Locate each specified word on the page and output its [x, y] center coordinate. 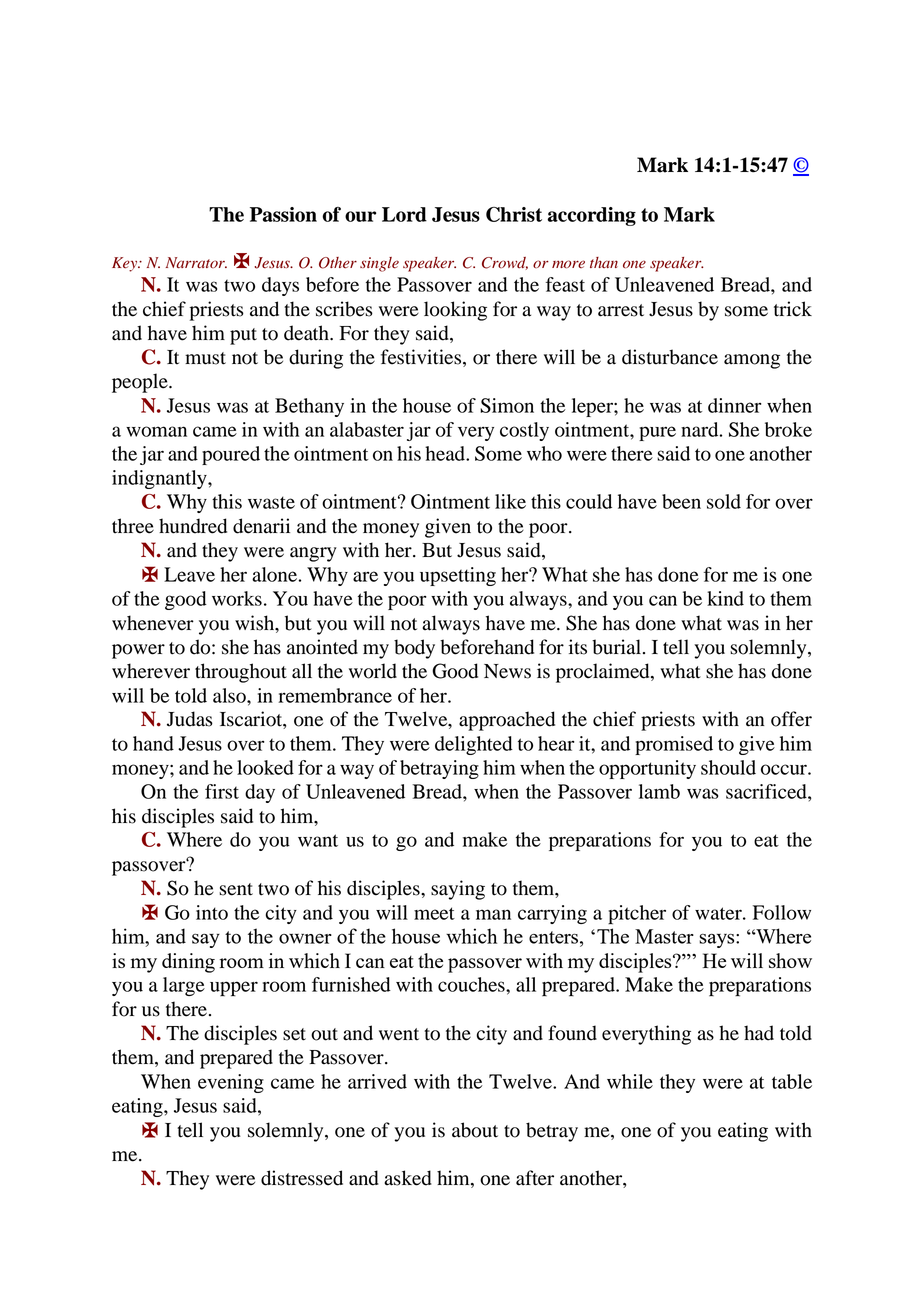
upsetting [458, 576]
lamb [659, 791]
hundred [193, 526]
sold [724, 501]
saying [458, 890]
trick [793, 309]
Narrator [196, 263]
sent [236, 889]
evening [231, 1083]
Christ [514, 214]
